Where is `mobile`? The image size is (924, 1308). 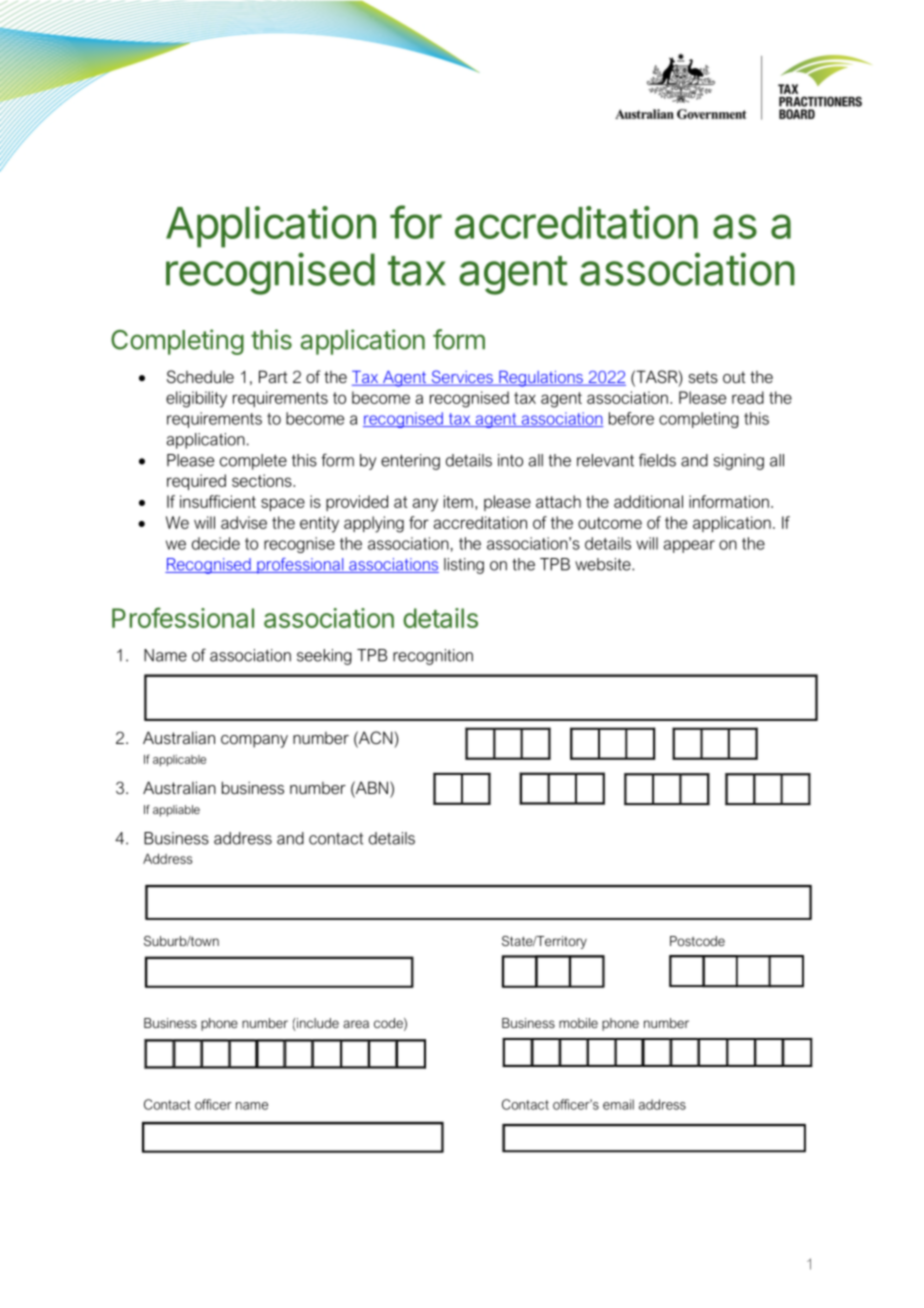 mobile is located at coordinates (578, 1023).
